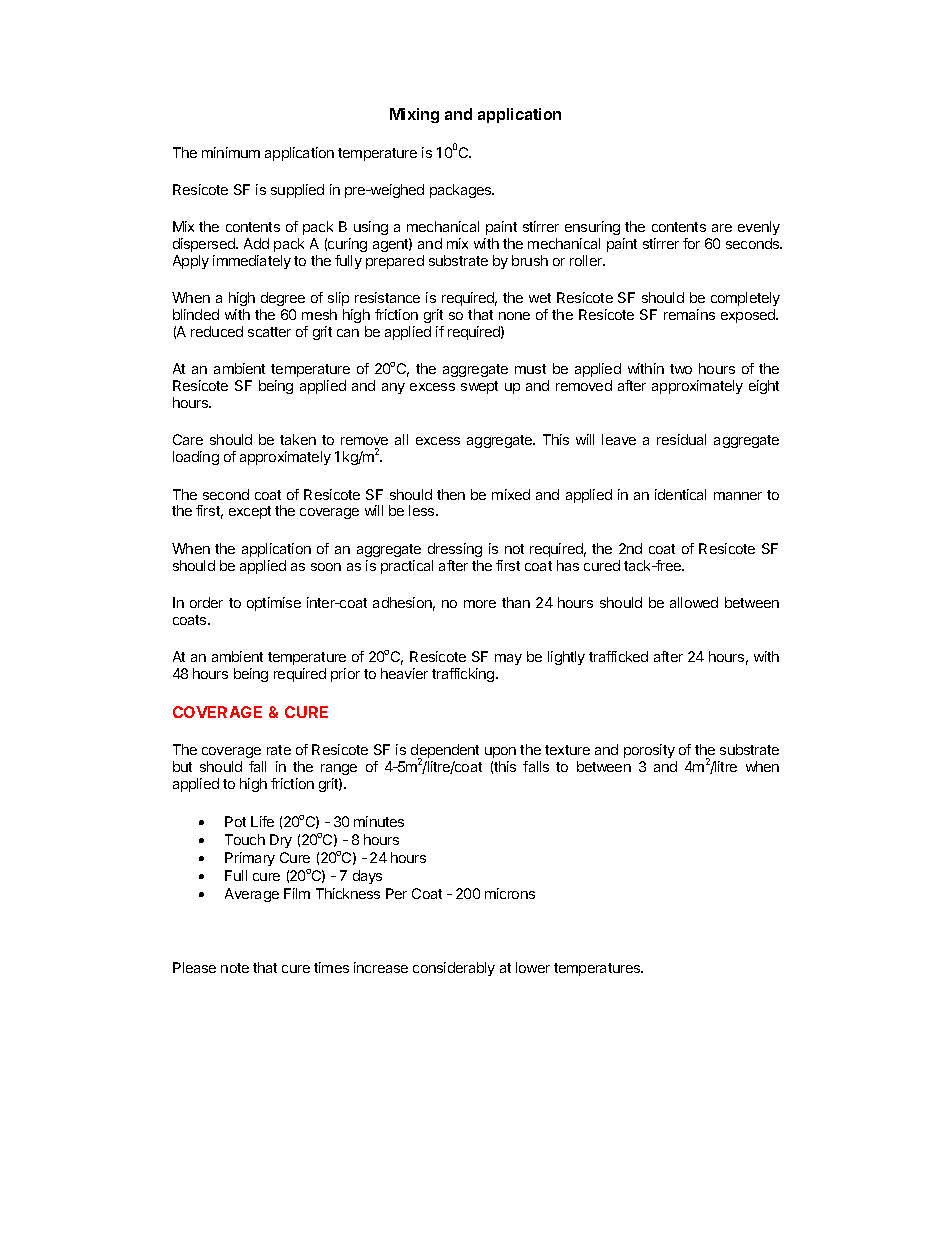  I want to click on trafficking, so click(464, 675).
